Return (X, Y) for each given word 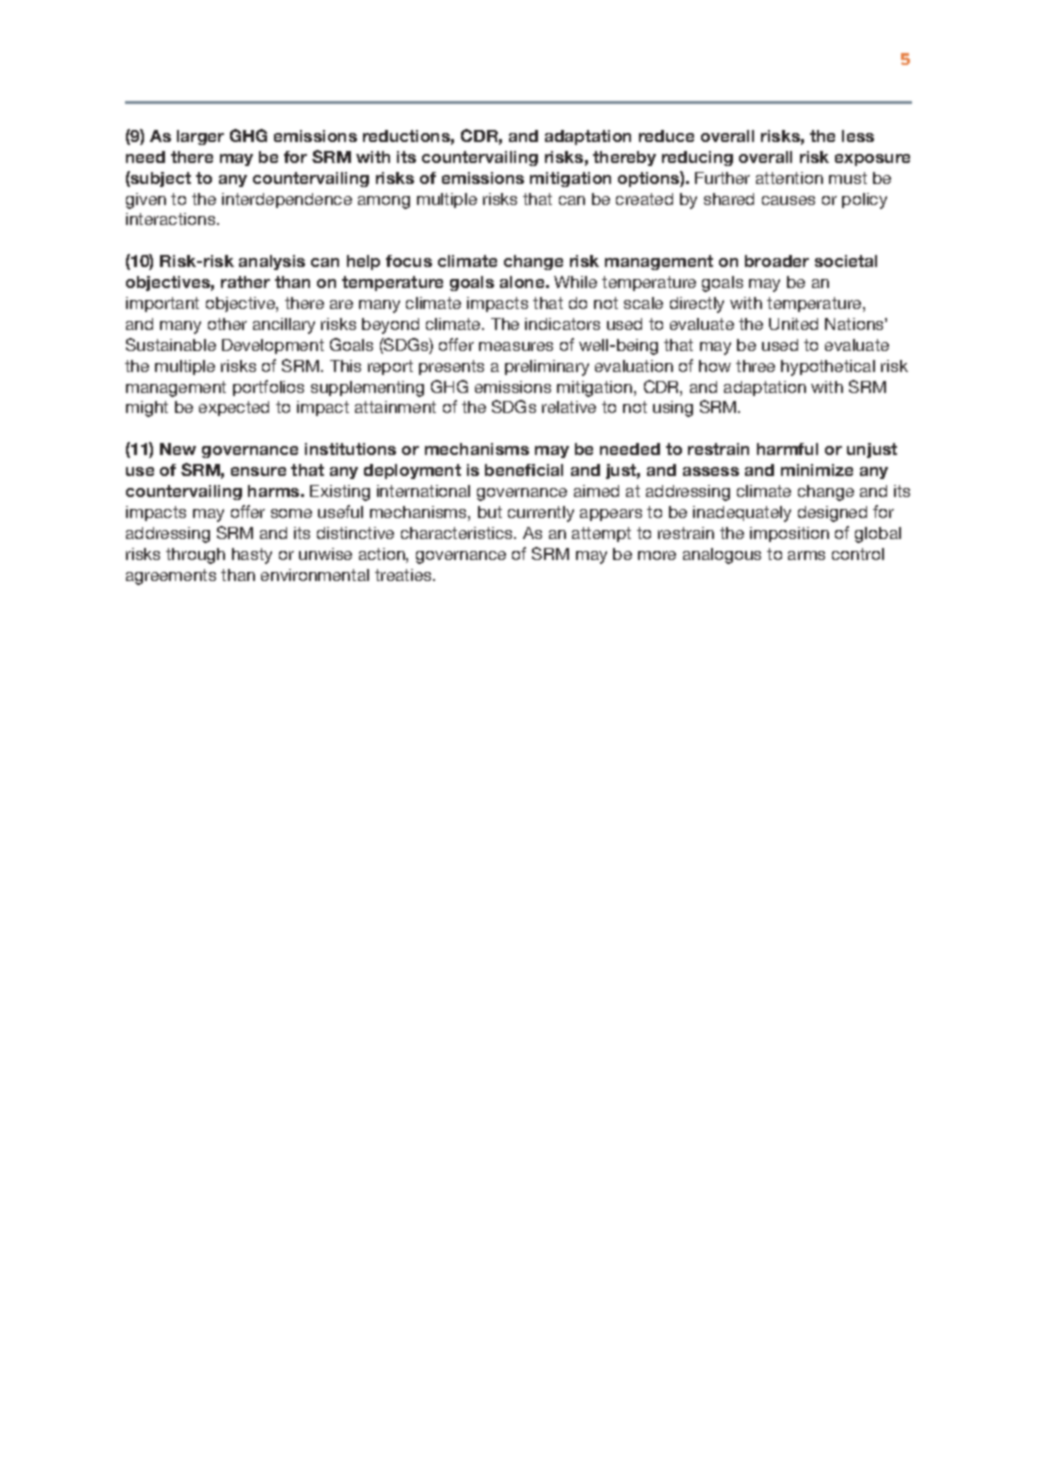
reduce (666, 136)
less (858, 136)
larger (200, 137)
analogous (722, 556)
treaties (404, 575)
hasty (252, 556)
